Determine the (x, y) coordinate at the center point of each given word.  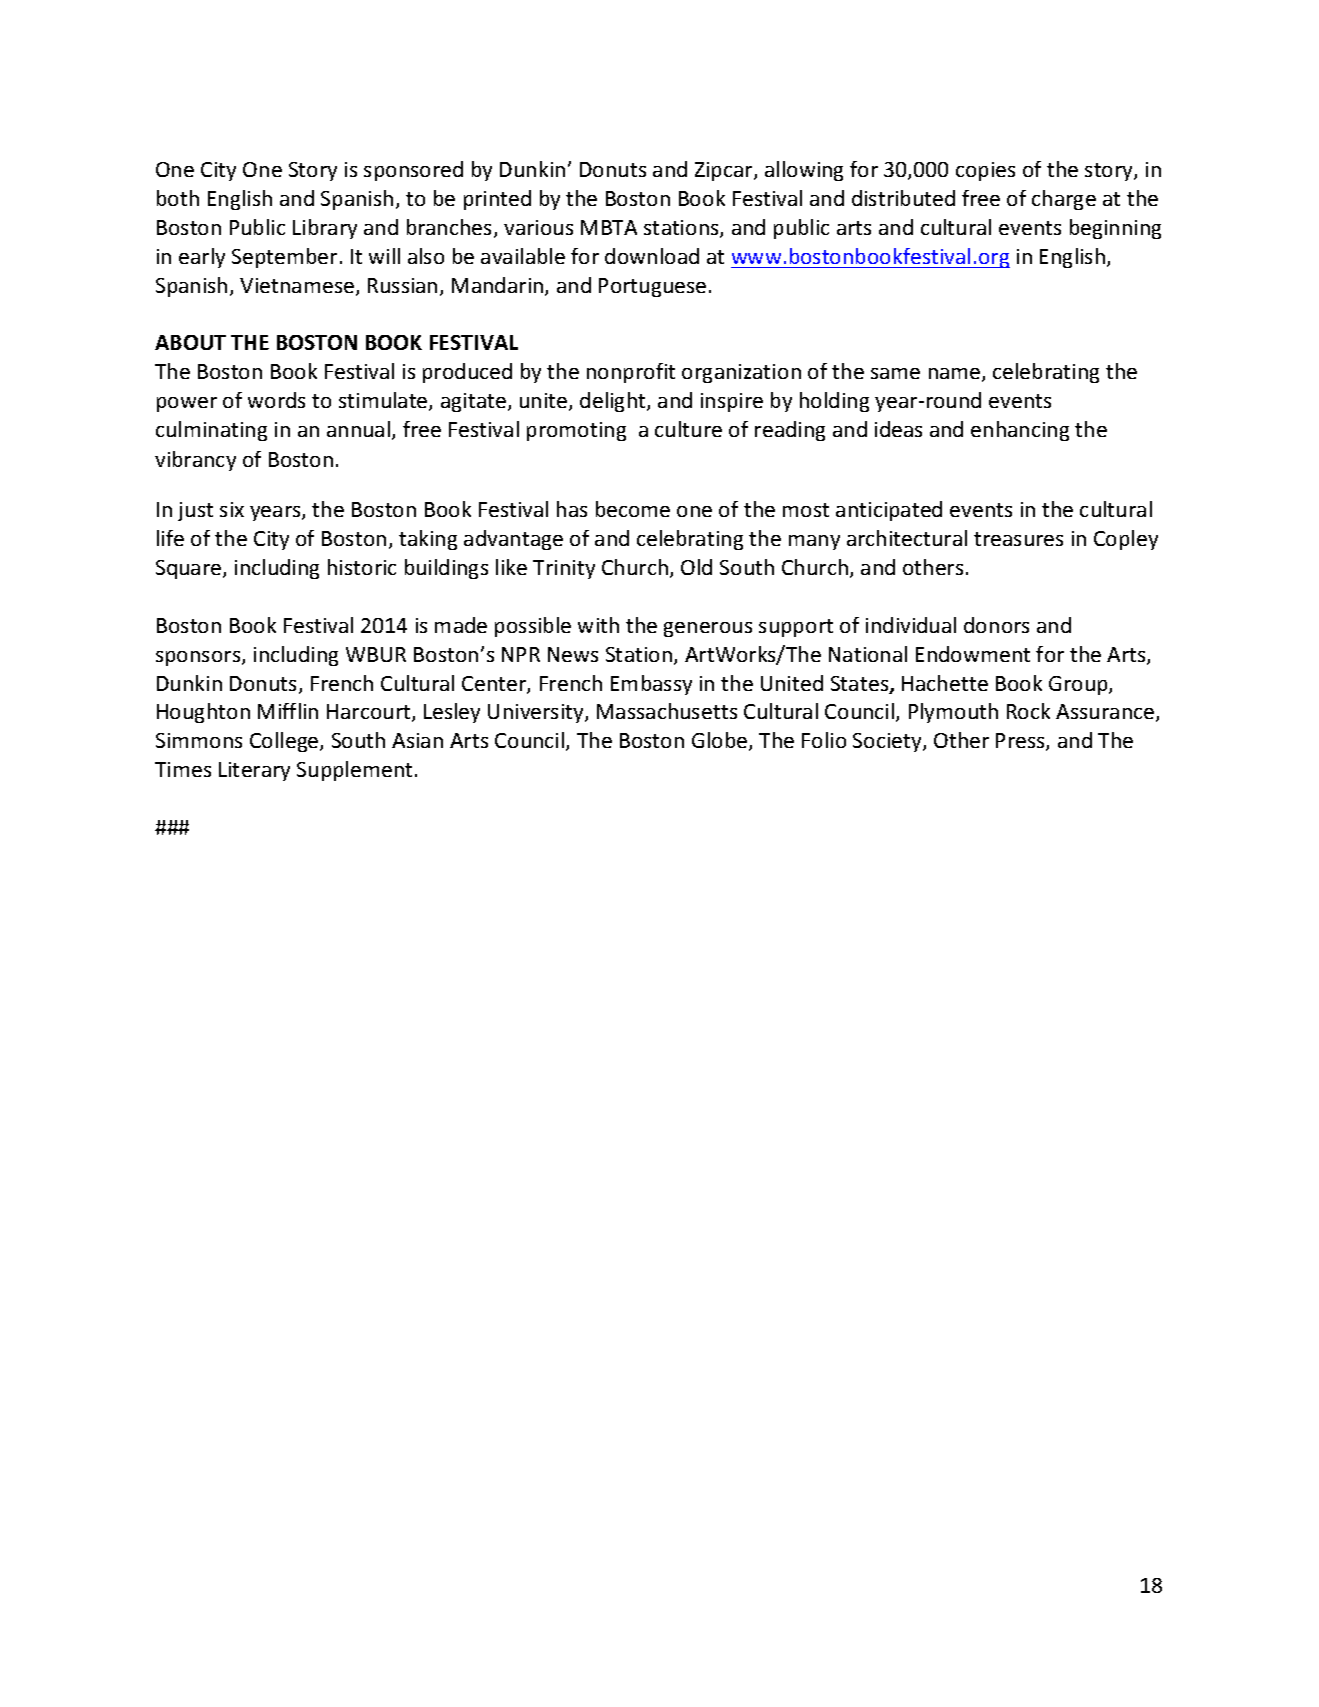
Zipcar (725, 171)
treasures (1018, 539)
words (276, 400)
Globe (721, 741)
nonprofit (631, 373)
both (178, 198)
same (895, 373)
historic (362, 567)
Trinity (564, 569)
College (285, 742)
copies (985, 171)
